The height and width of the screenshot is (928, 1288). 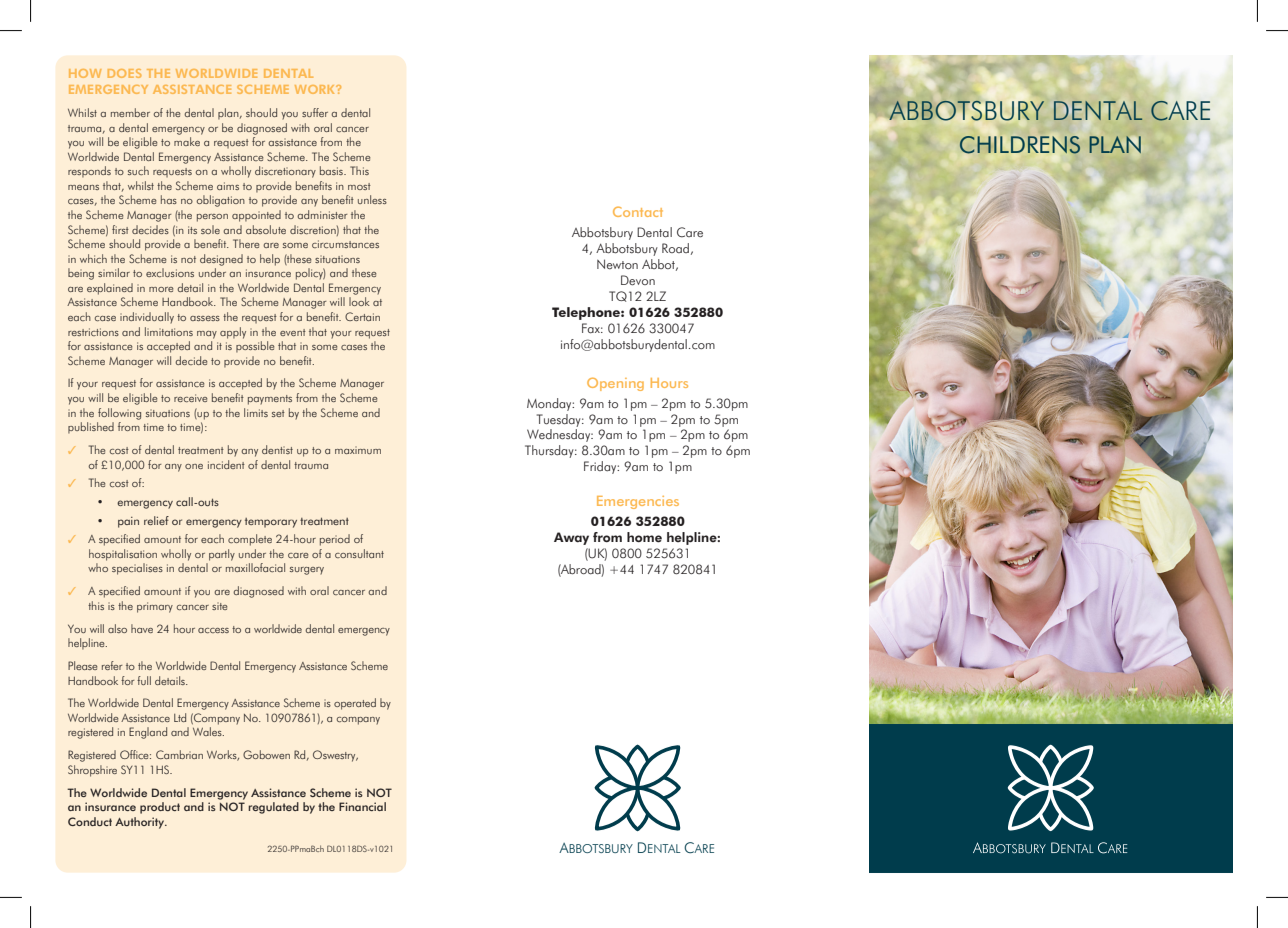 What do you see at coordinates (156, 520) in the screenshot?
I see `relief` at bounding box center [156, 520].
